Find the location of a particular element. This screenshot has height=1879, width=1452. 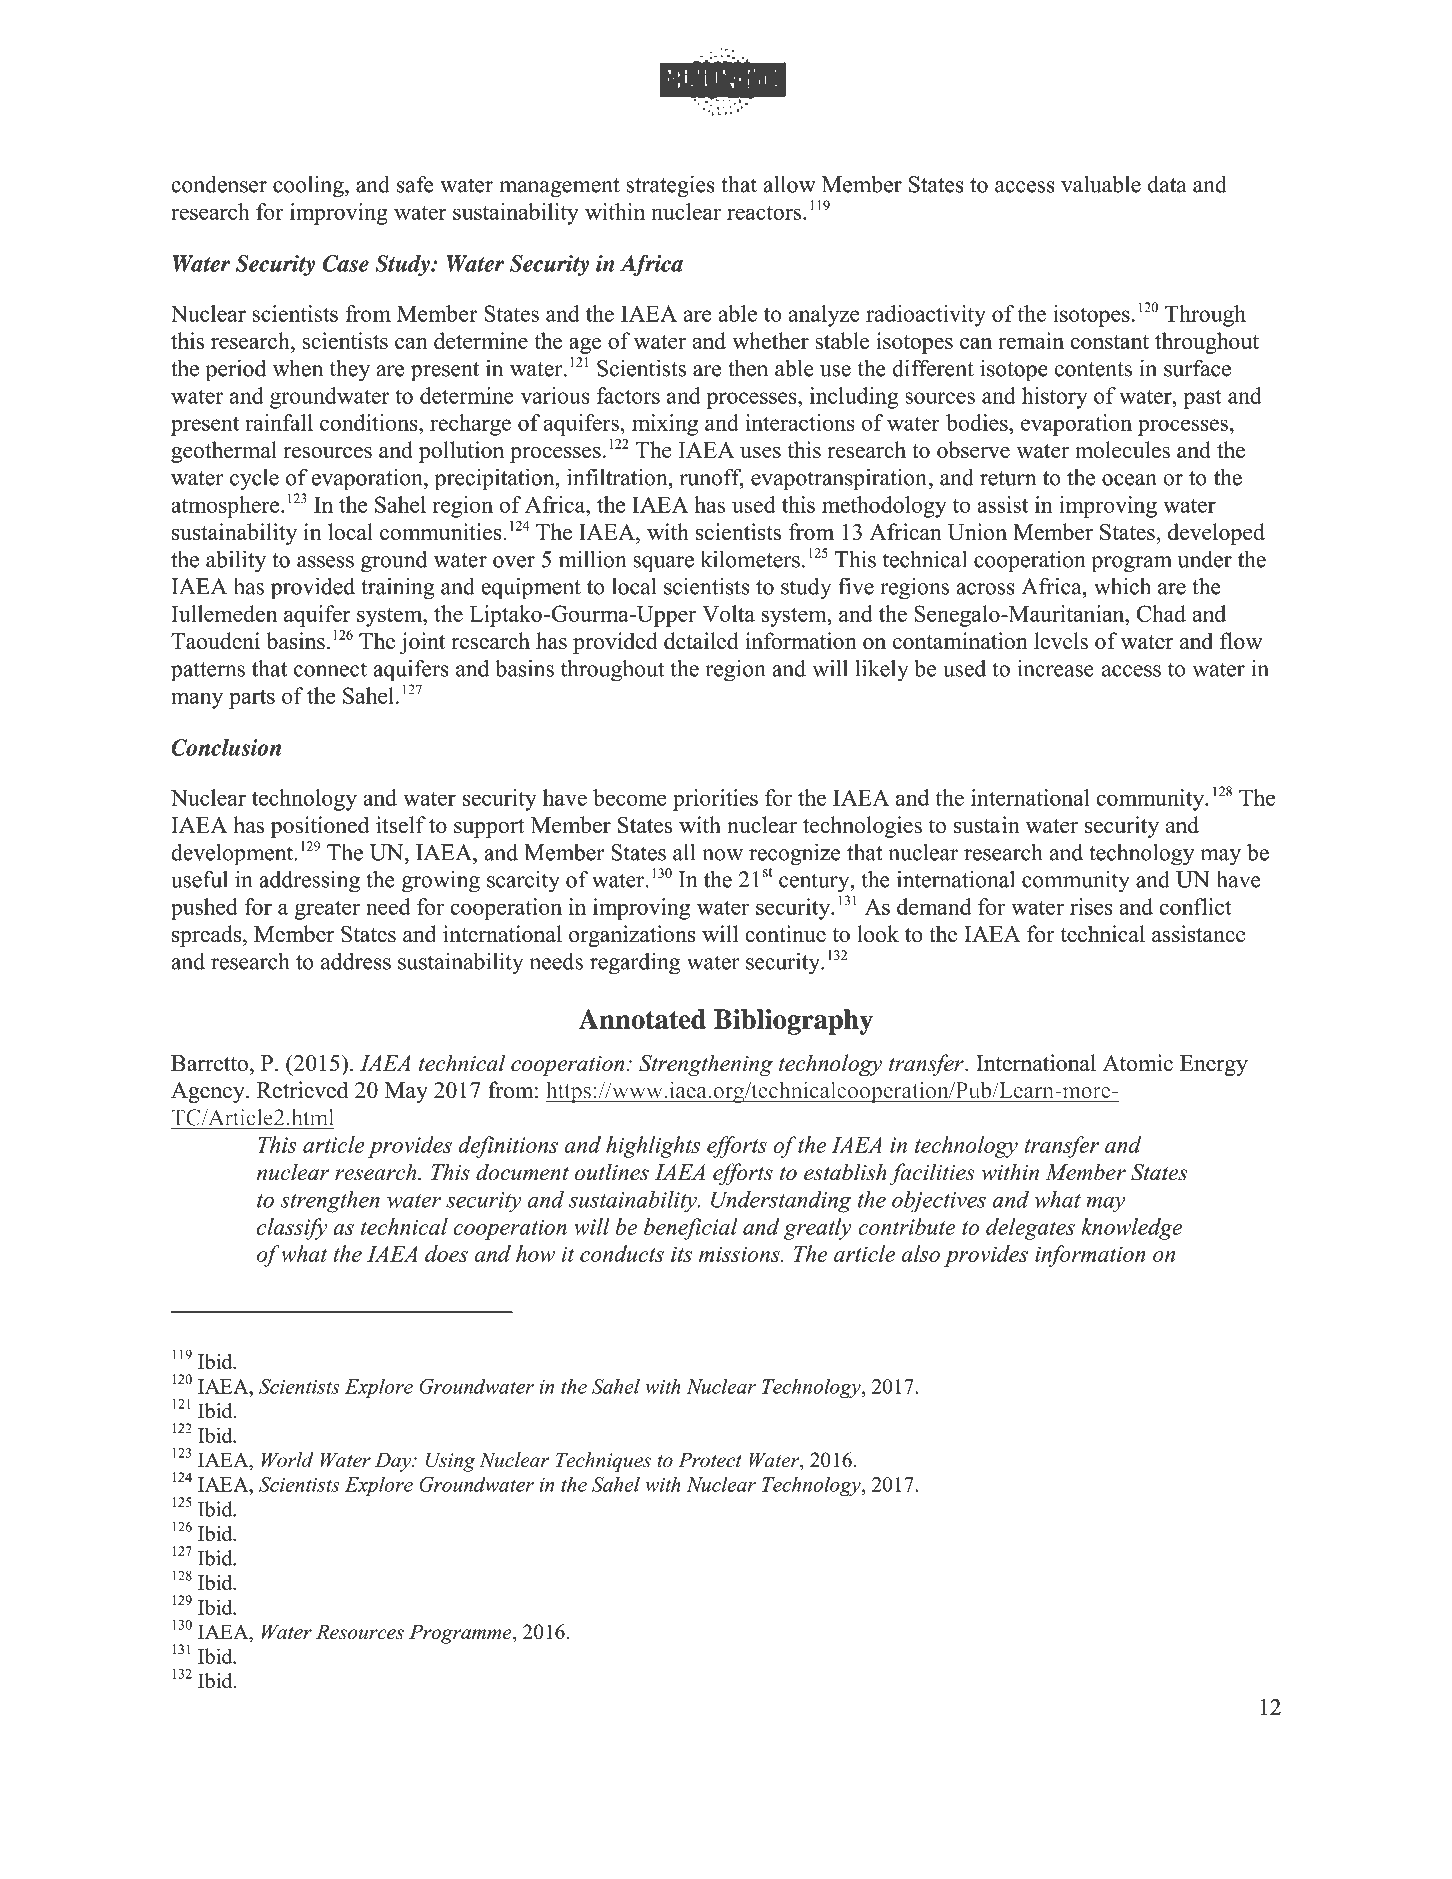

knowledge is located at coordinates (1132, 1229).
